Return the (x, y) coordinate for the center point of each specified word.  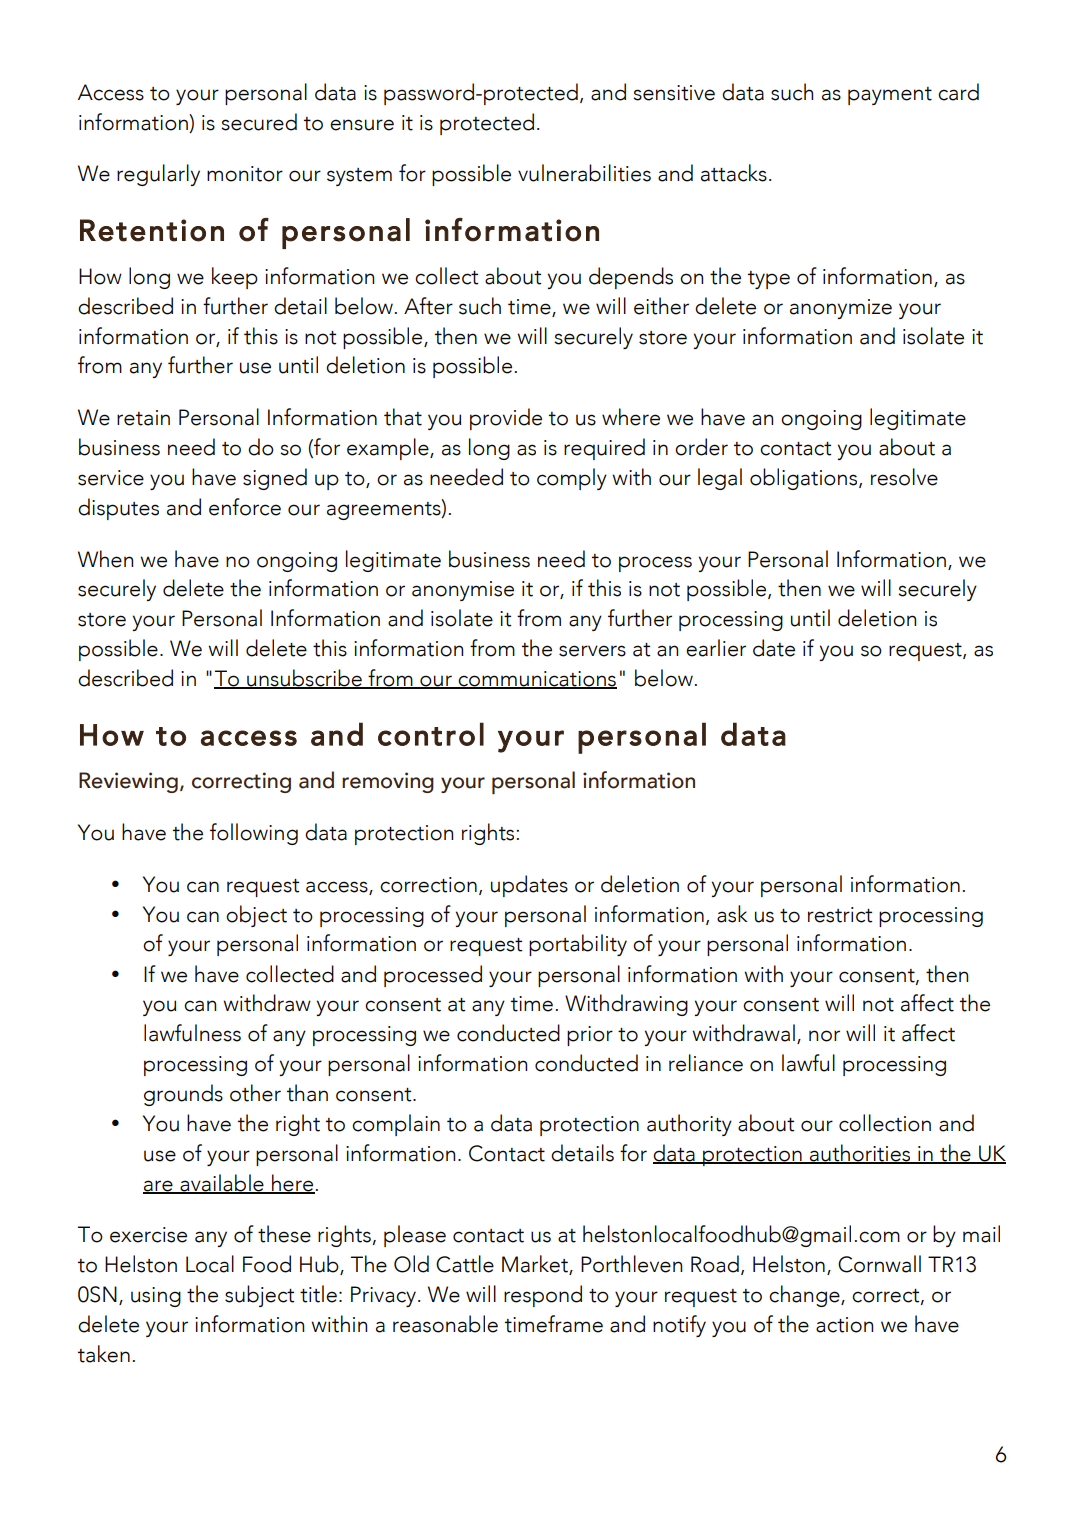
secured (259, 122)
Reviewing (128, 782)
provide (506, 419)
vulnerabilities (584, 173)
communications (536, 680)
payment (890, 96)
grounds (183, 1095)
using (156, 1297)
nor (824, 1036)
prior (590, 1036)
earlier (716, 648)
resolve (904, 477)
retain (143, 418)
